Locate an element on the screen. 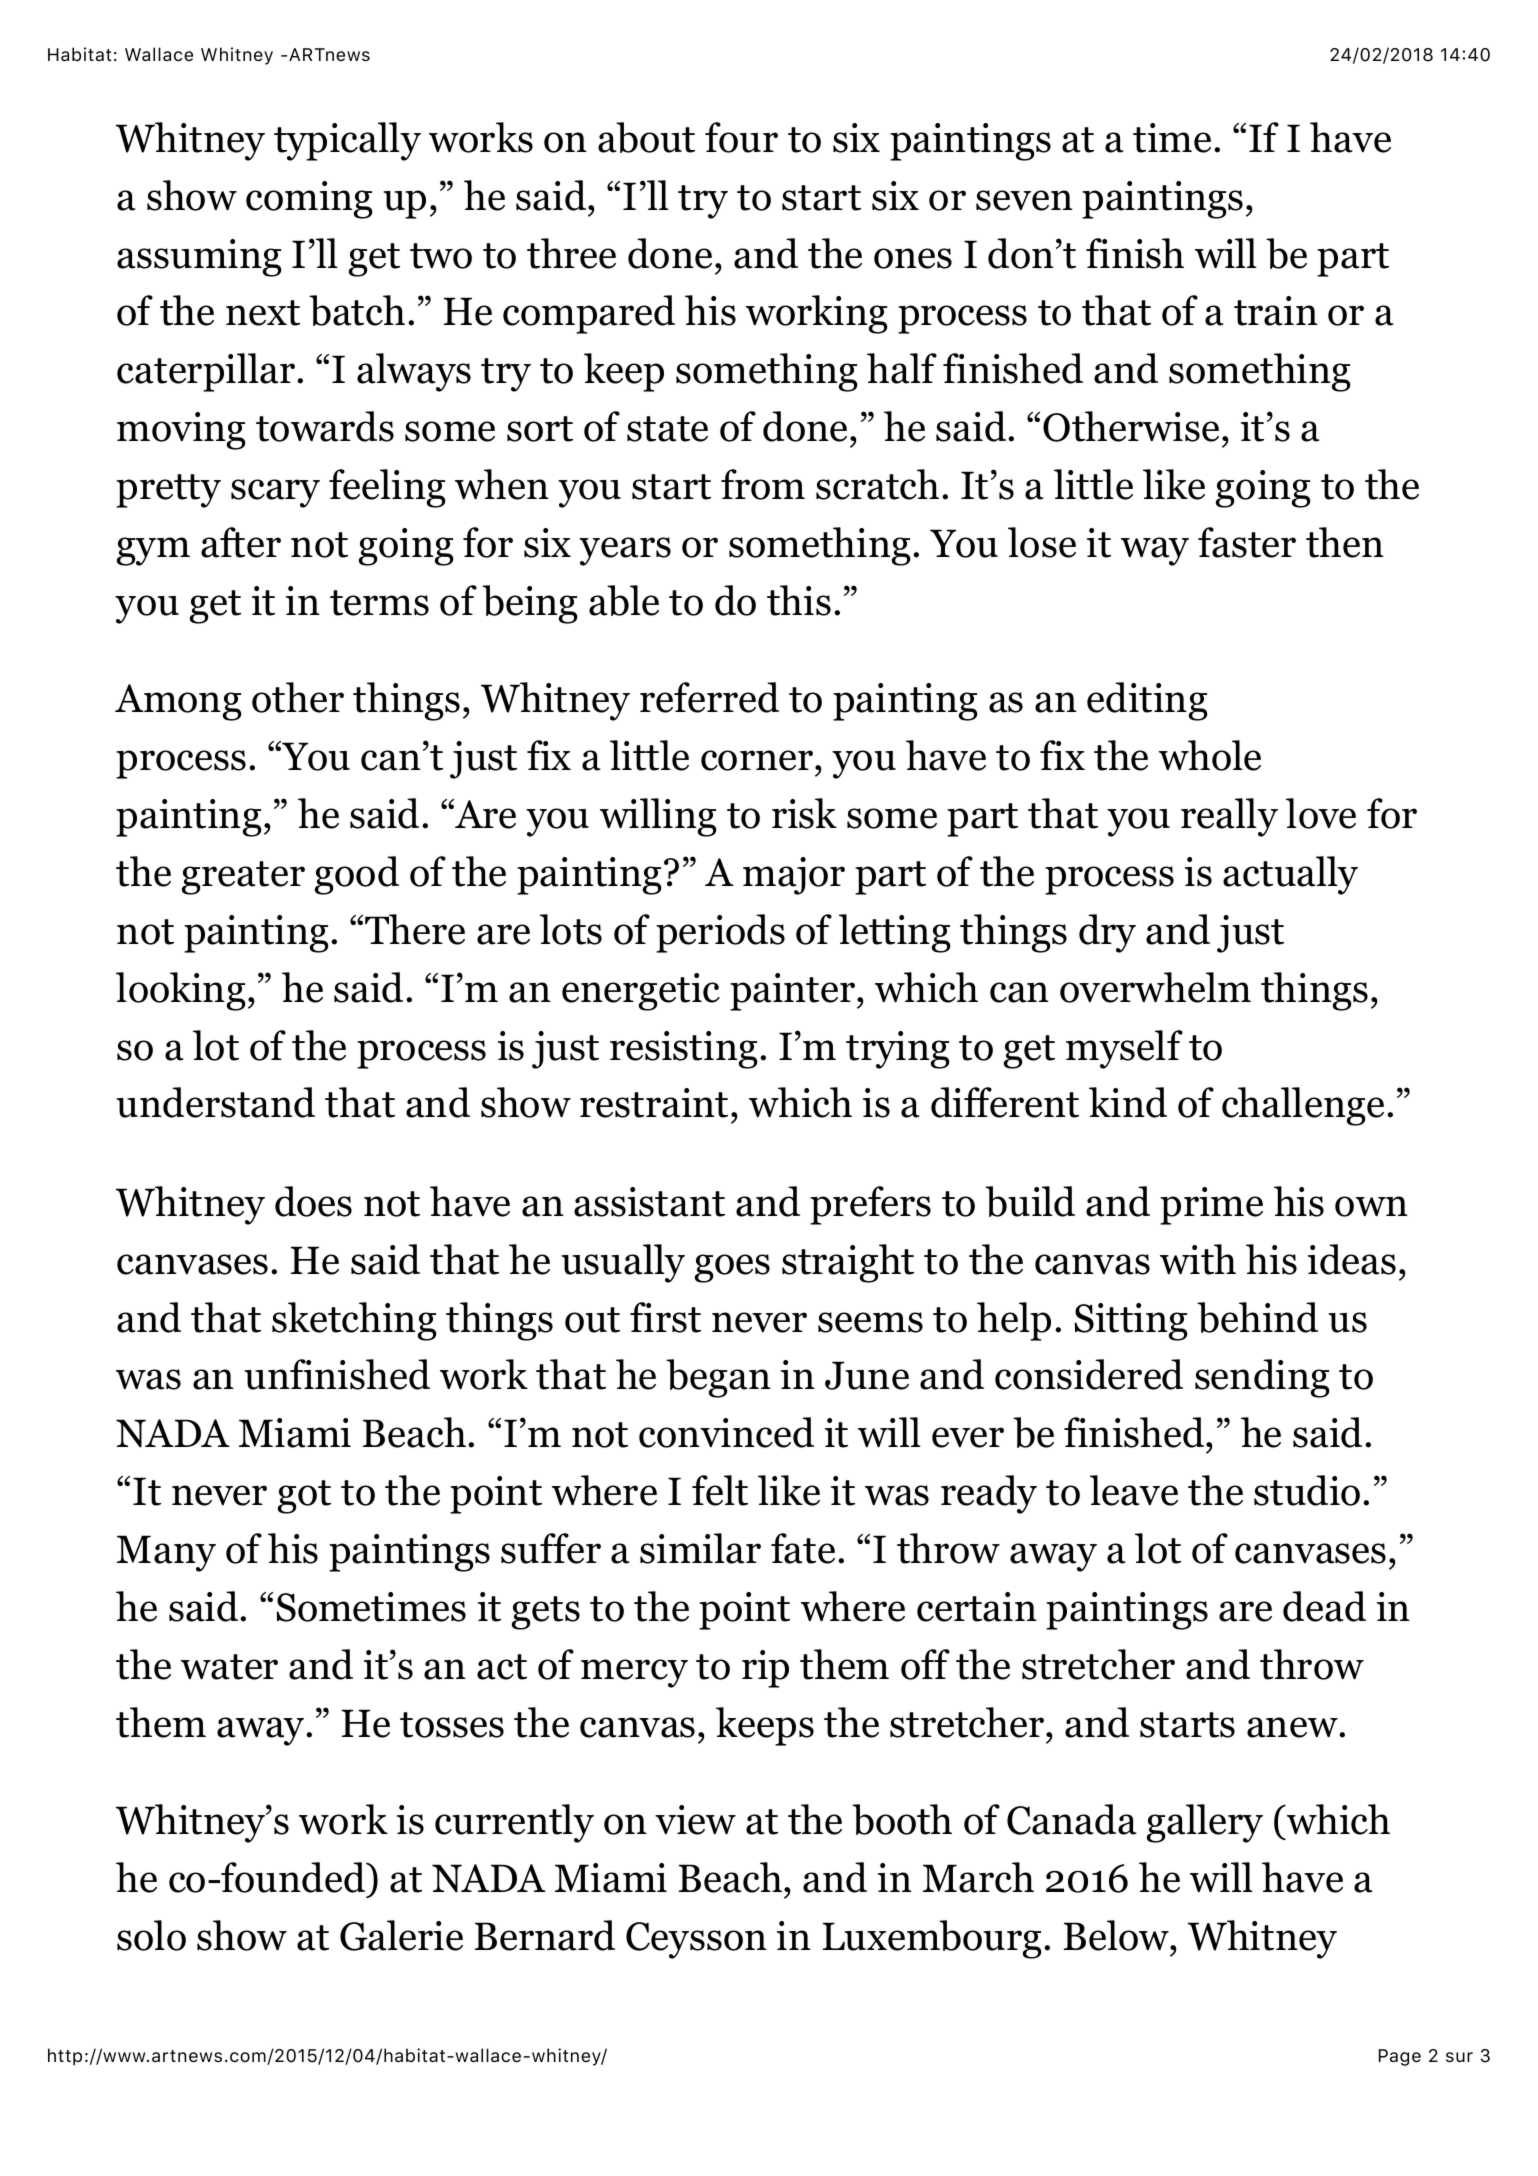 This screenshot has height=2176, width=1538. coming is located at coordinates (309, 200).
